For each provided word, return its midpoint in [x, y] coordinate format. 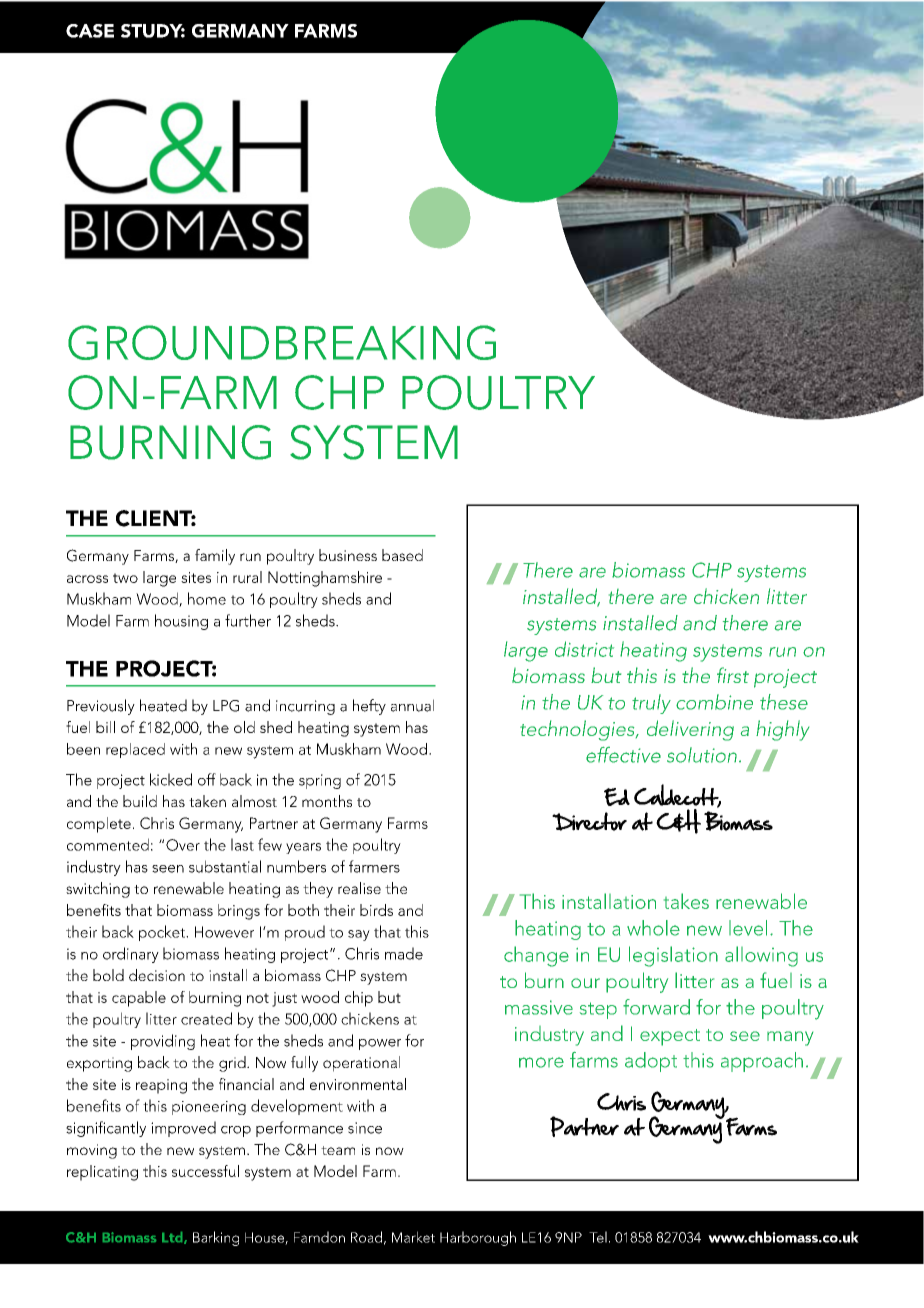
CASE [90, 31]
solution [702, 755]
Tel [598, 1237]
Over [183, 845]
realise [359, 888]
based [402, 555]
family [215, 557]
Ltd [173, 1238]
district [584, 649]
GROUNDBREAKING [282, 342]
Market [413, 1237]
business [348, 555]
